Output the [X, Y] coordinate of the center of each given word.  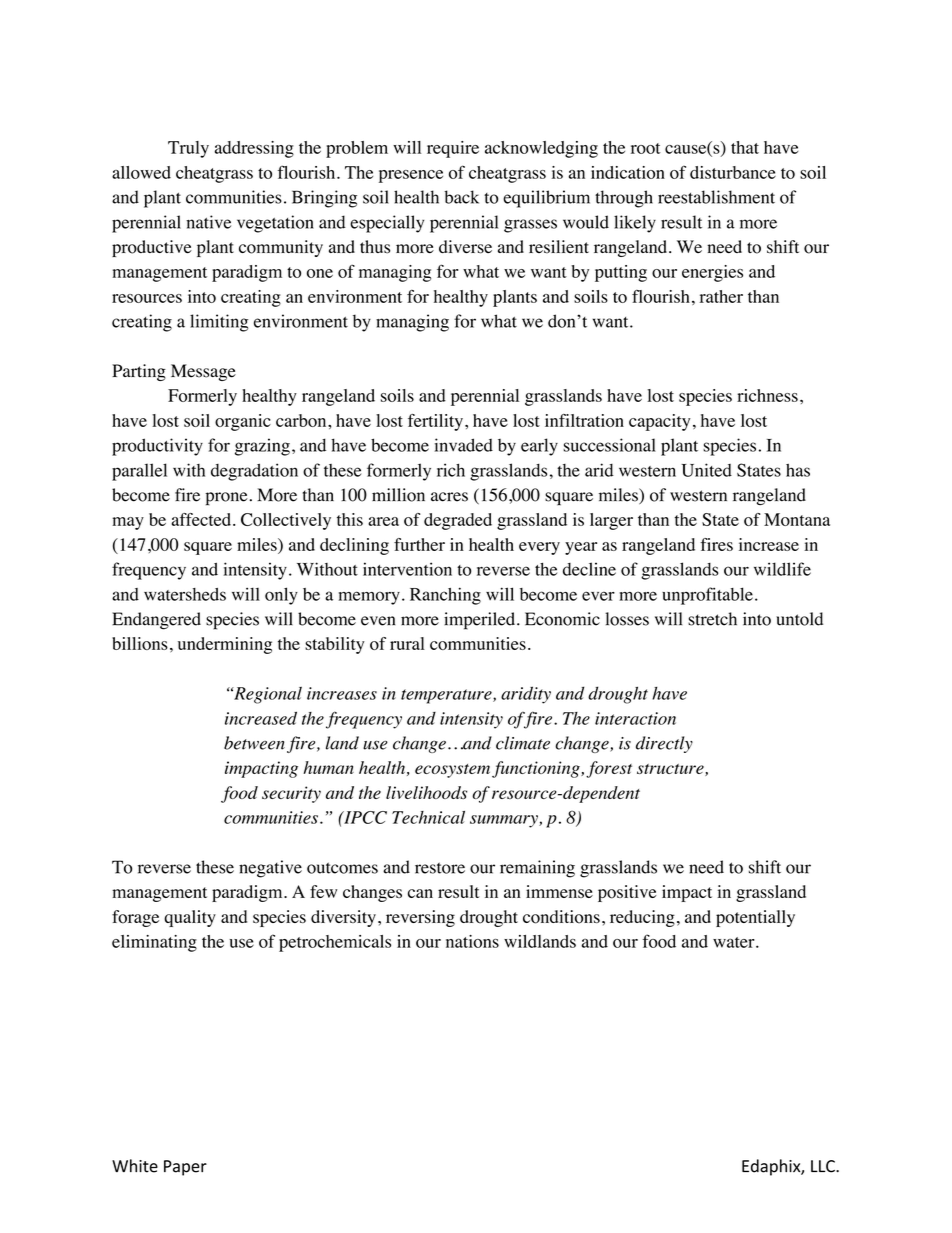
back [461, 197]
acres [449, 497]
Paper [185, 1168]
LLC [824, 1166]
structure [671, 770]
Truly [188, 149]
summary [505, 821]
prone [226, 499]
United [706, 470]
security [291, 794]
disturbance [733, 172]
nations [472, 941]
